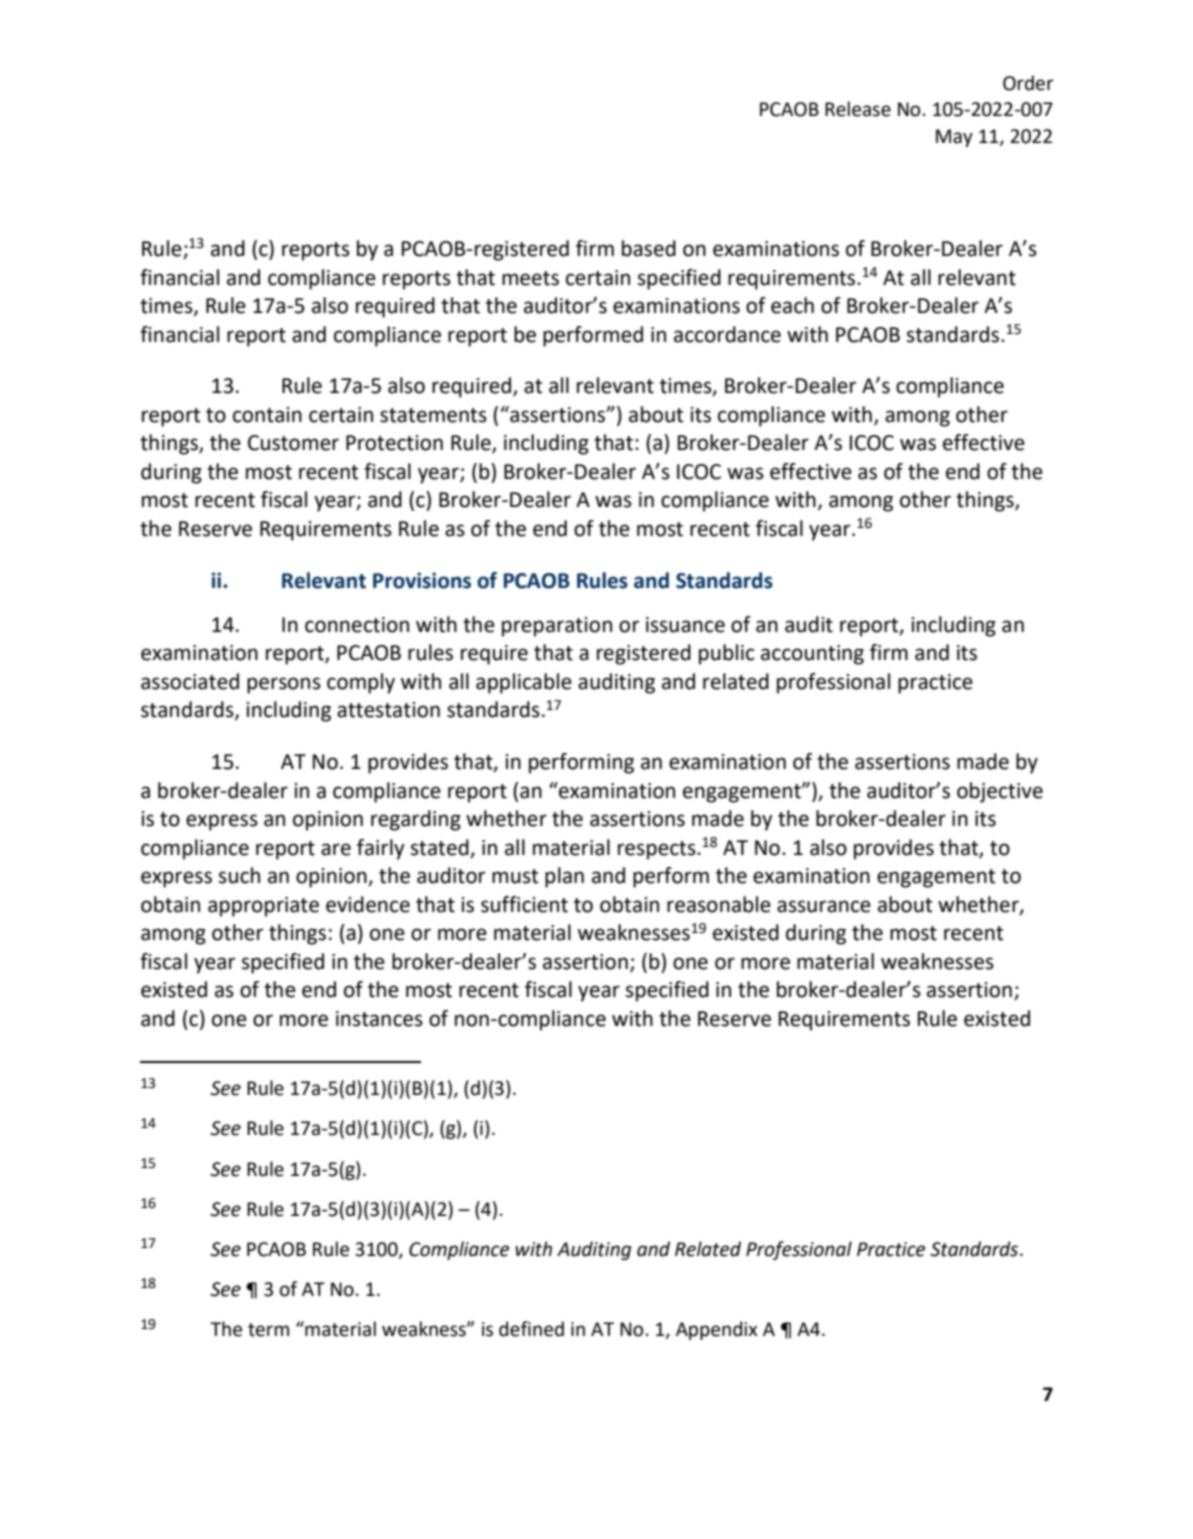  What do you see at coordinates (267, 415) in the page?
I see `contain` at bounding box center [267, 415].
